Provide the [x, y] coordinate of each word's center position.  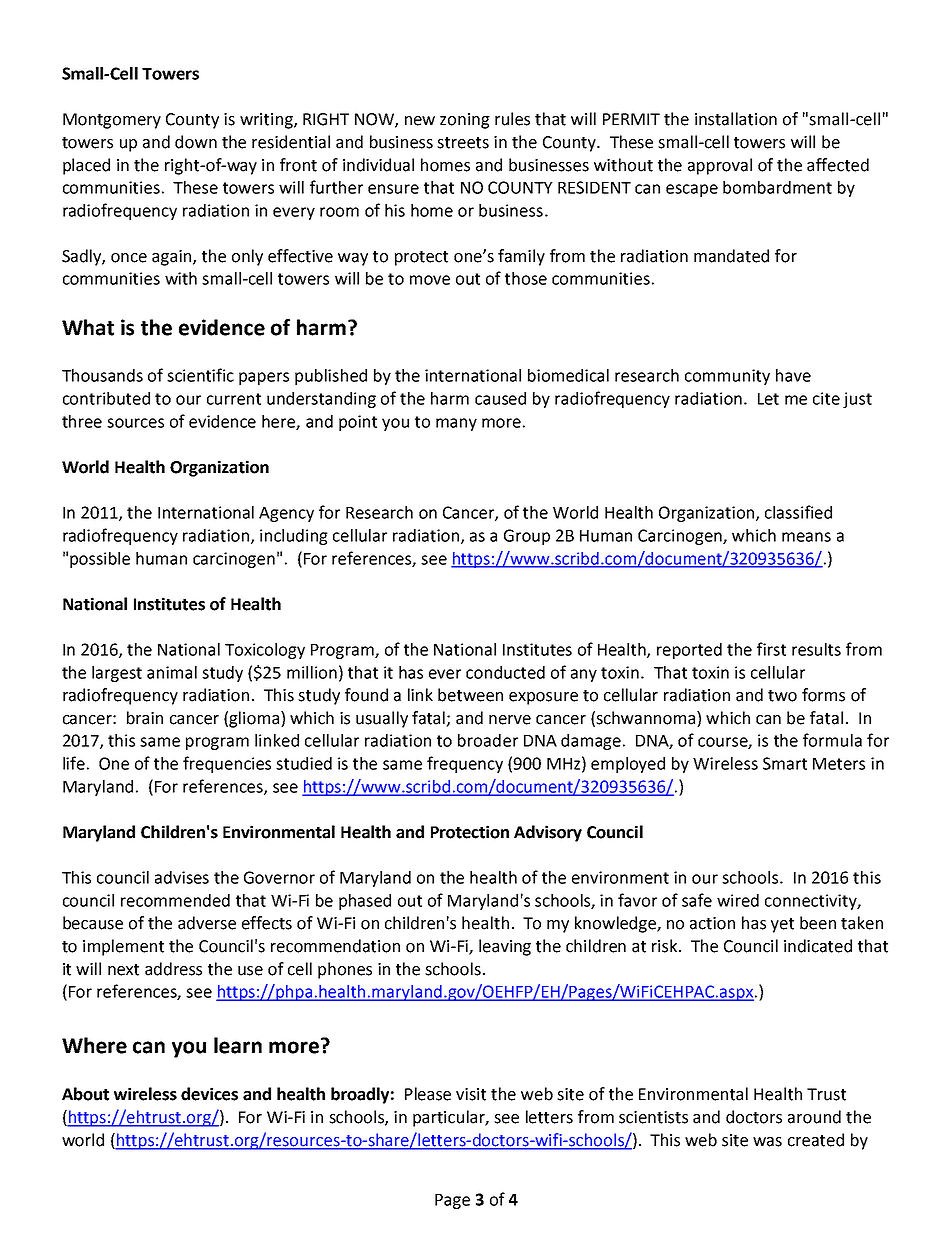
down [196, 142]
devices [209, 1094]
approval [720, 166]
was [767, 1142]
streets [463, 143]
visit [471, 1094]
